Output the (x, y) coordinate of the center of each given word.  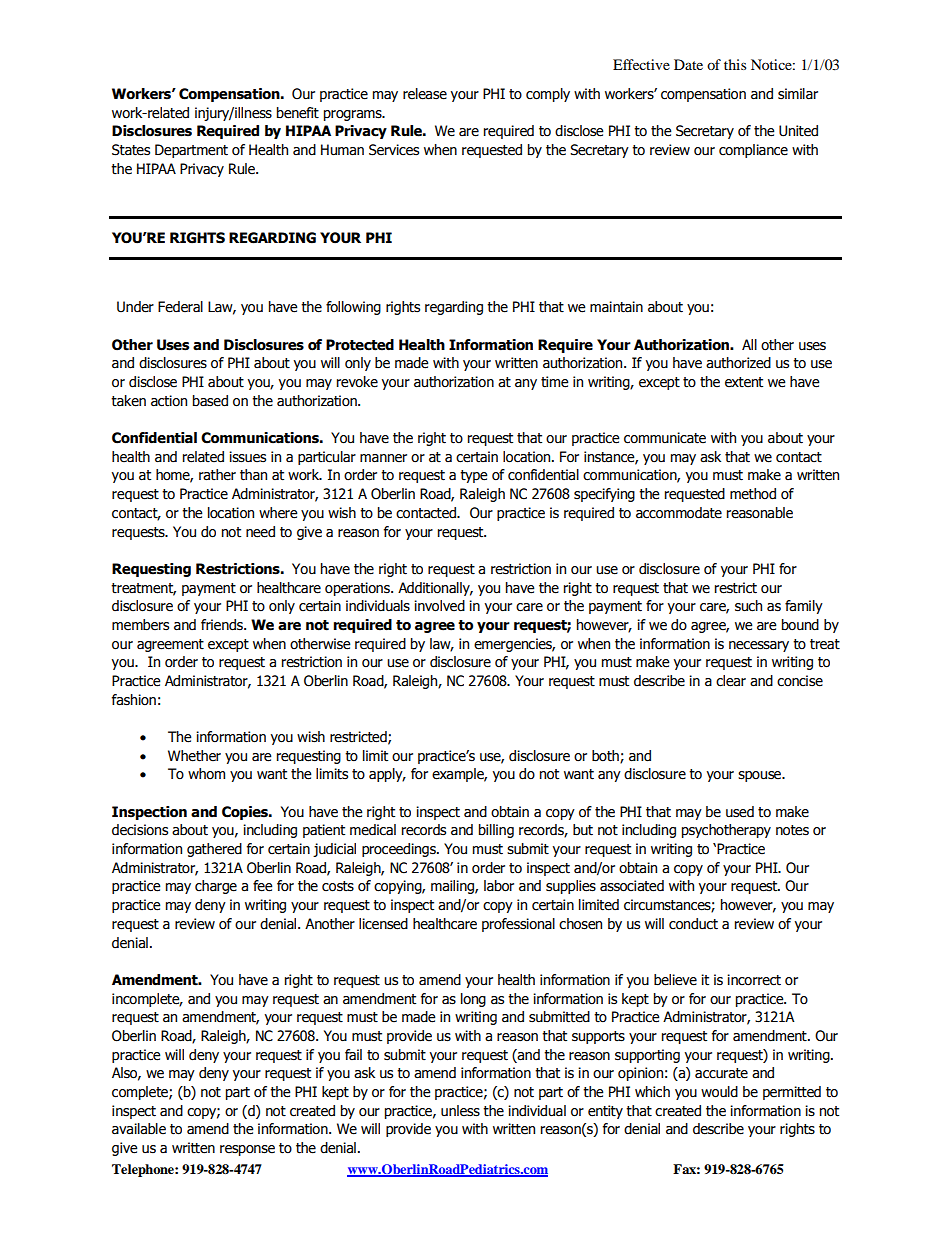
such (748, 606)
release (425, 94)
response (247, 1150)
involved (439, 606)
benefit (298, 113)
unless (460, 1111)
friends (223, 625)
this (735, 64)
